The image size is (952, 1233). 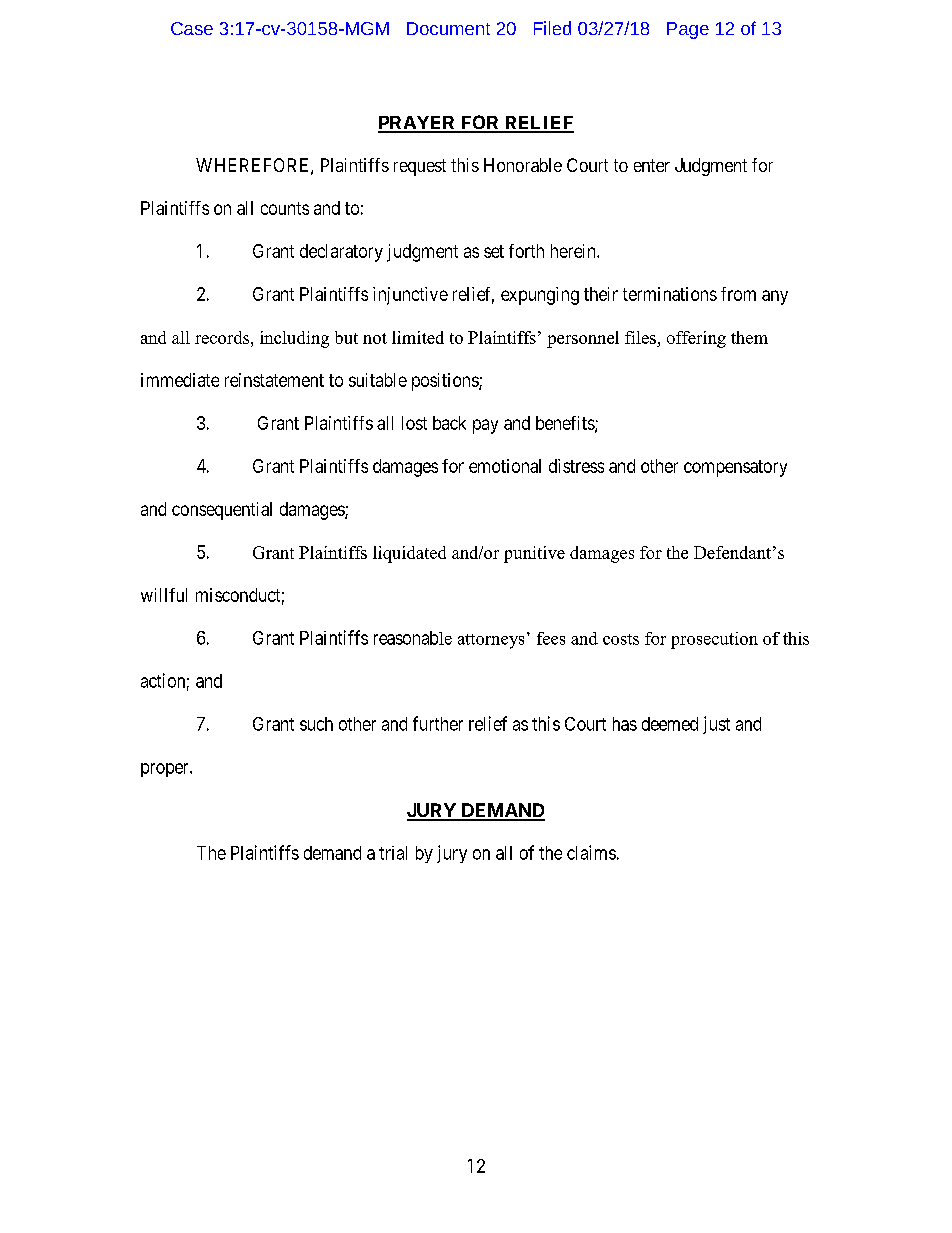 What do you see at coordinates (688, 30) in the image?
I see `Page` at bounding box center [688, 30].
